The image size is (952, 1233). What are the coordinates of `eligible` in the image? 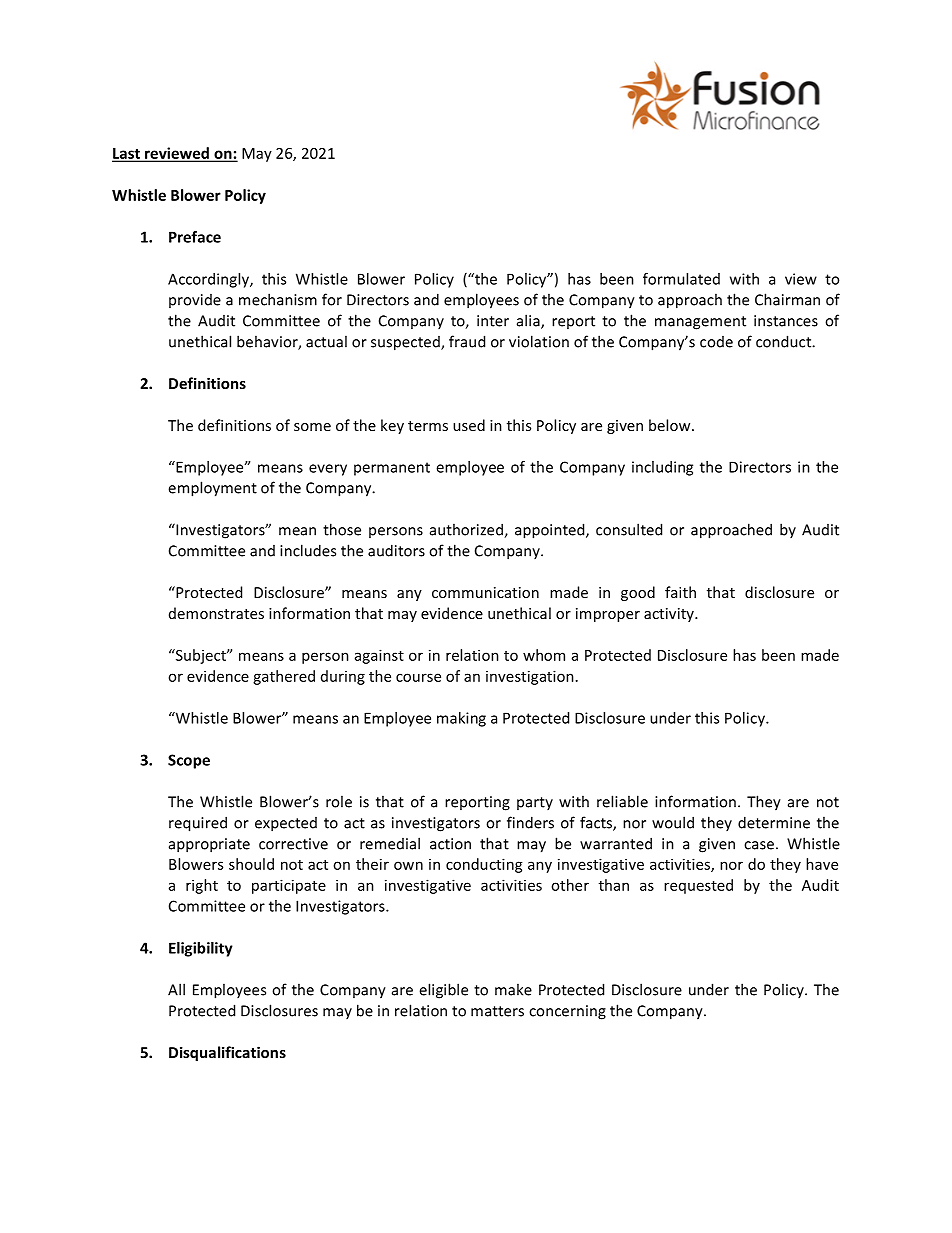 It's located at (443, 991).
